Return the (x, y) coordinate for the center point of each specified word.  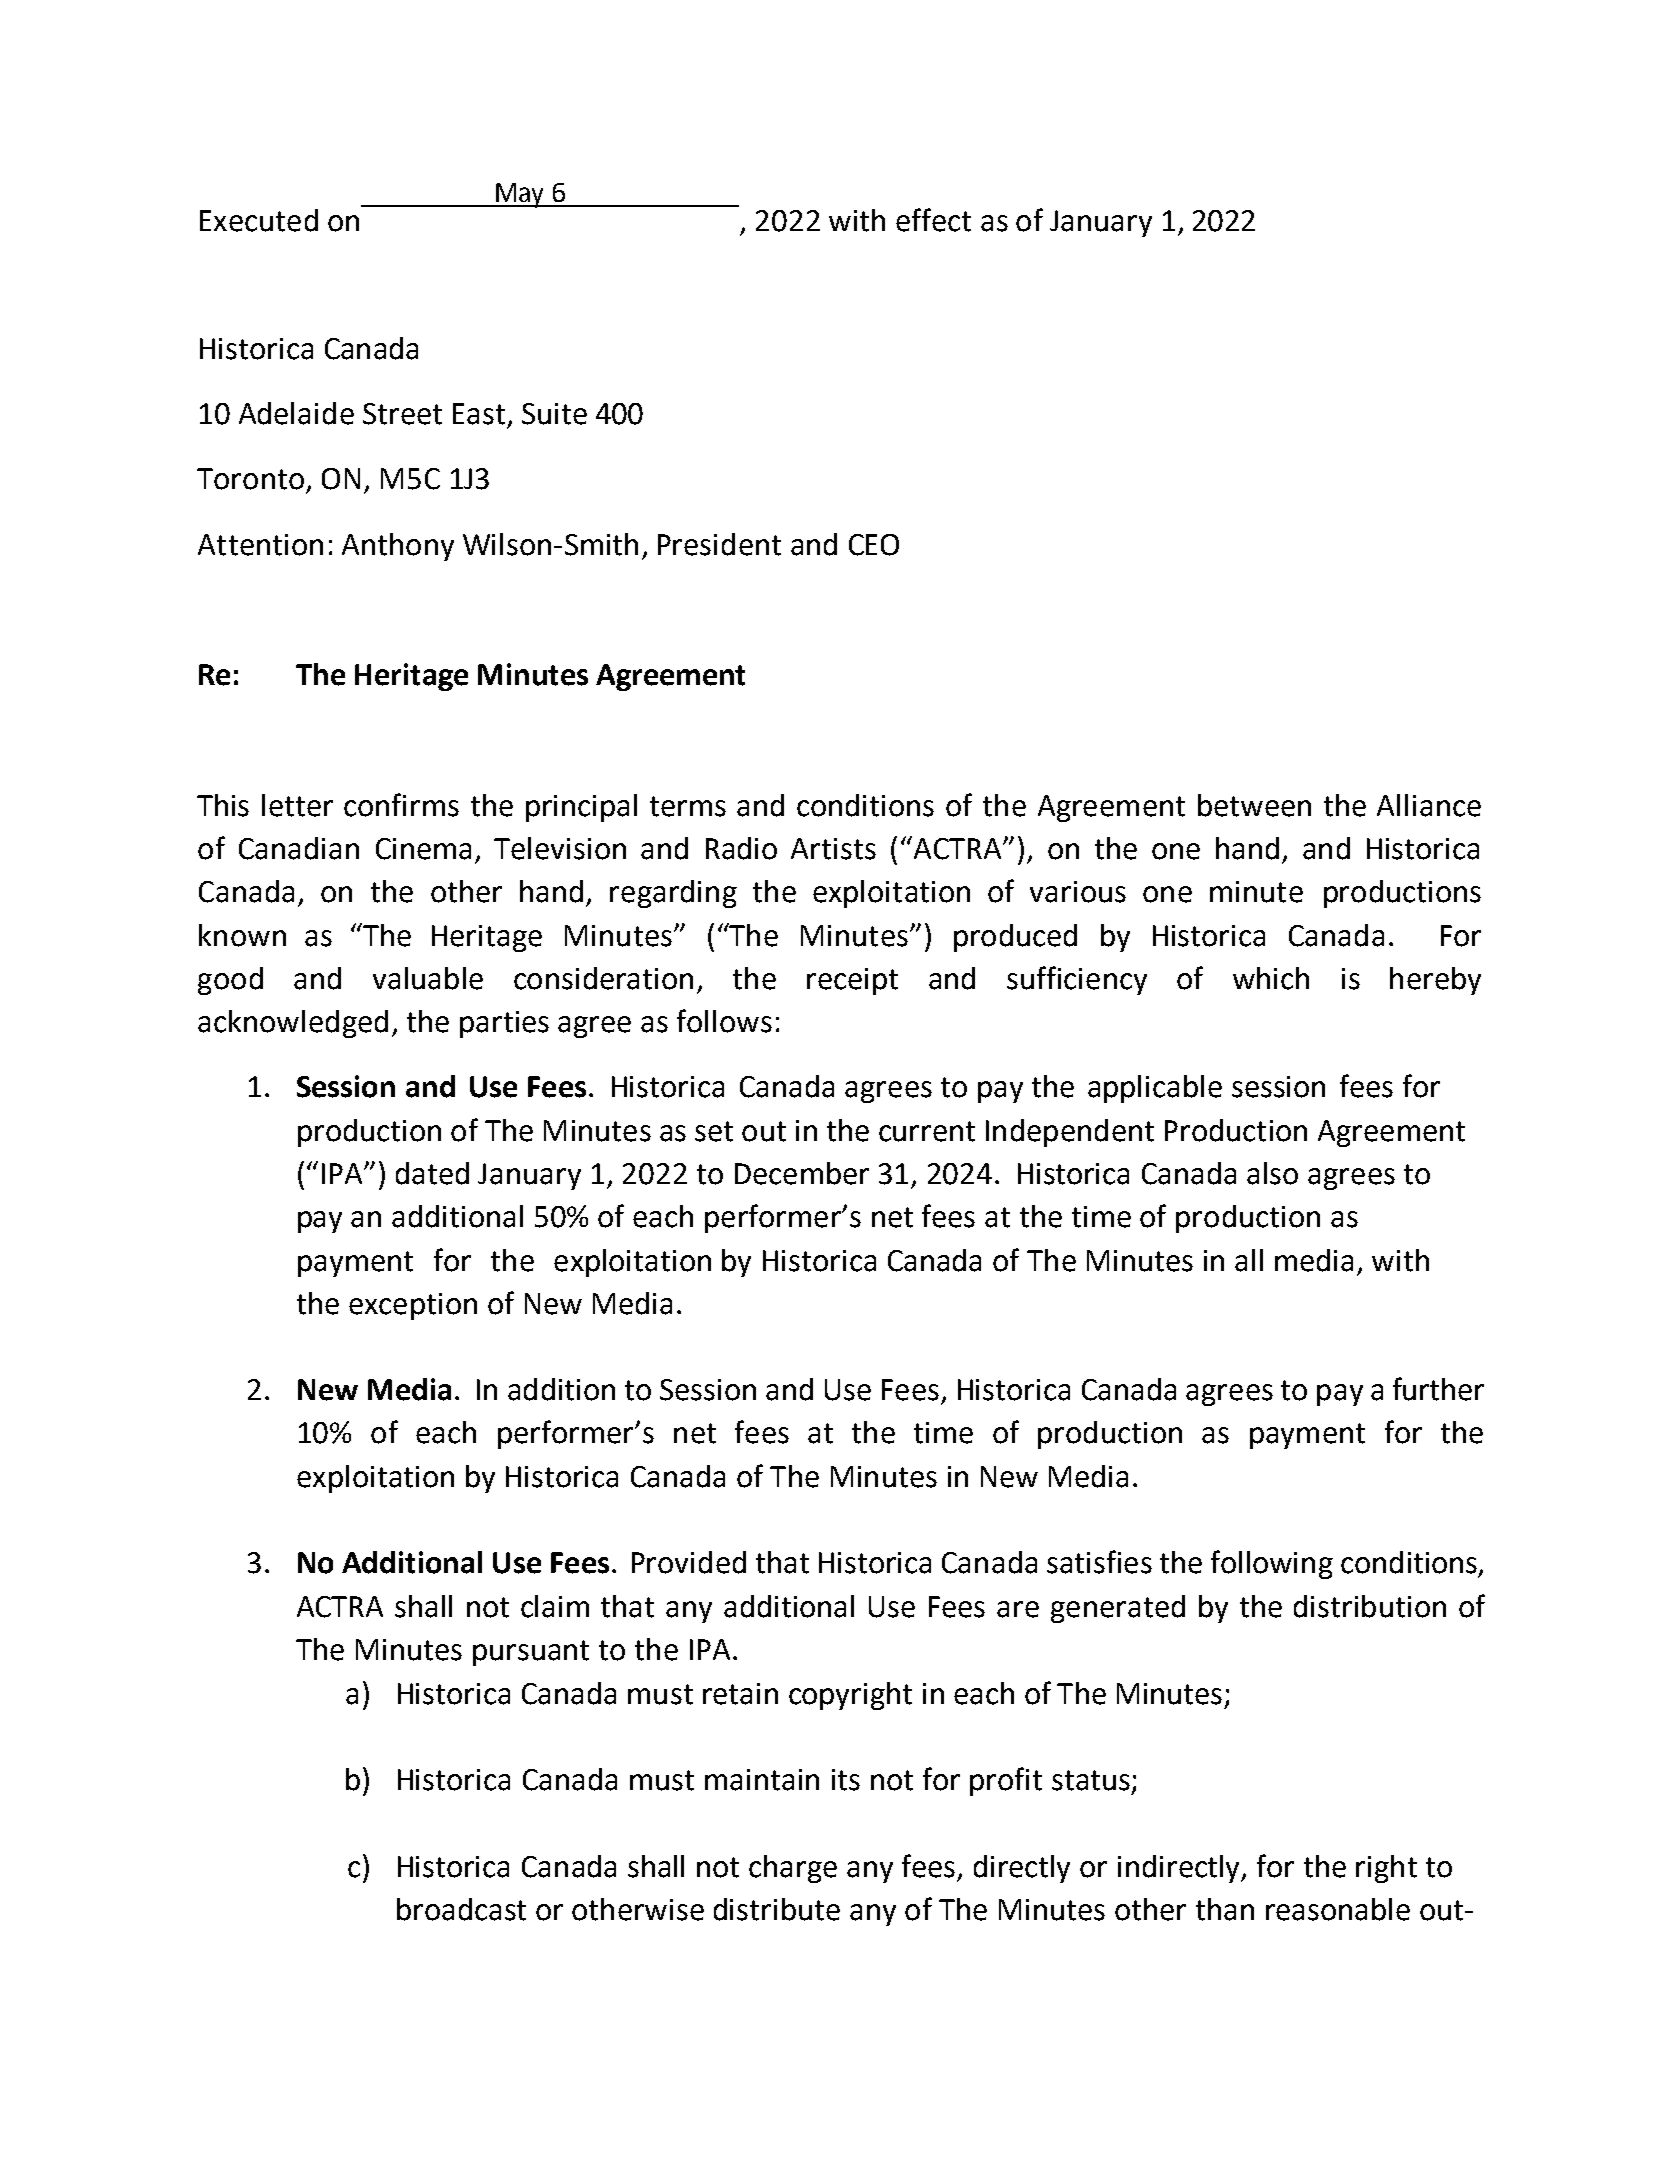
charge (793, 1869)
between (1254, 805)
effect (933, 220)
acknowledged (293, 1024)
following (1272, 1564)
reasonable (1338, 1909)
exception (413, 1306)
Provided (689, 1562)
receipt (852, 981)
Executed (259, 220)
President (719, 544)
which (1271, 978)
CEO (874, 545)
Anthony (398, 547)
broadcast (461, 1909)
